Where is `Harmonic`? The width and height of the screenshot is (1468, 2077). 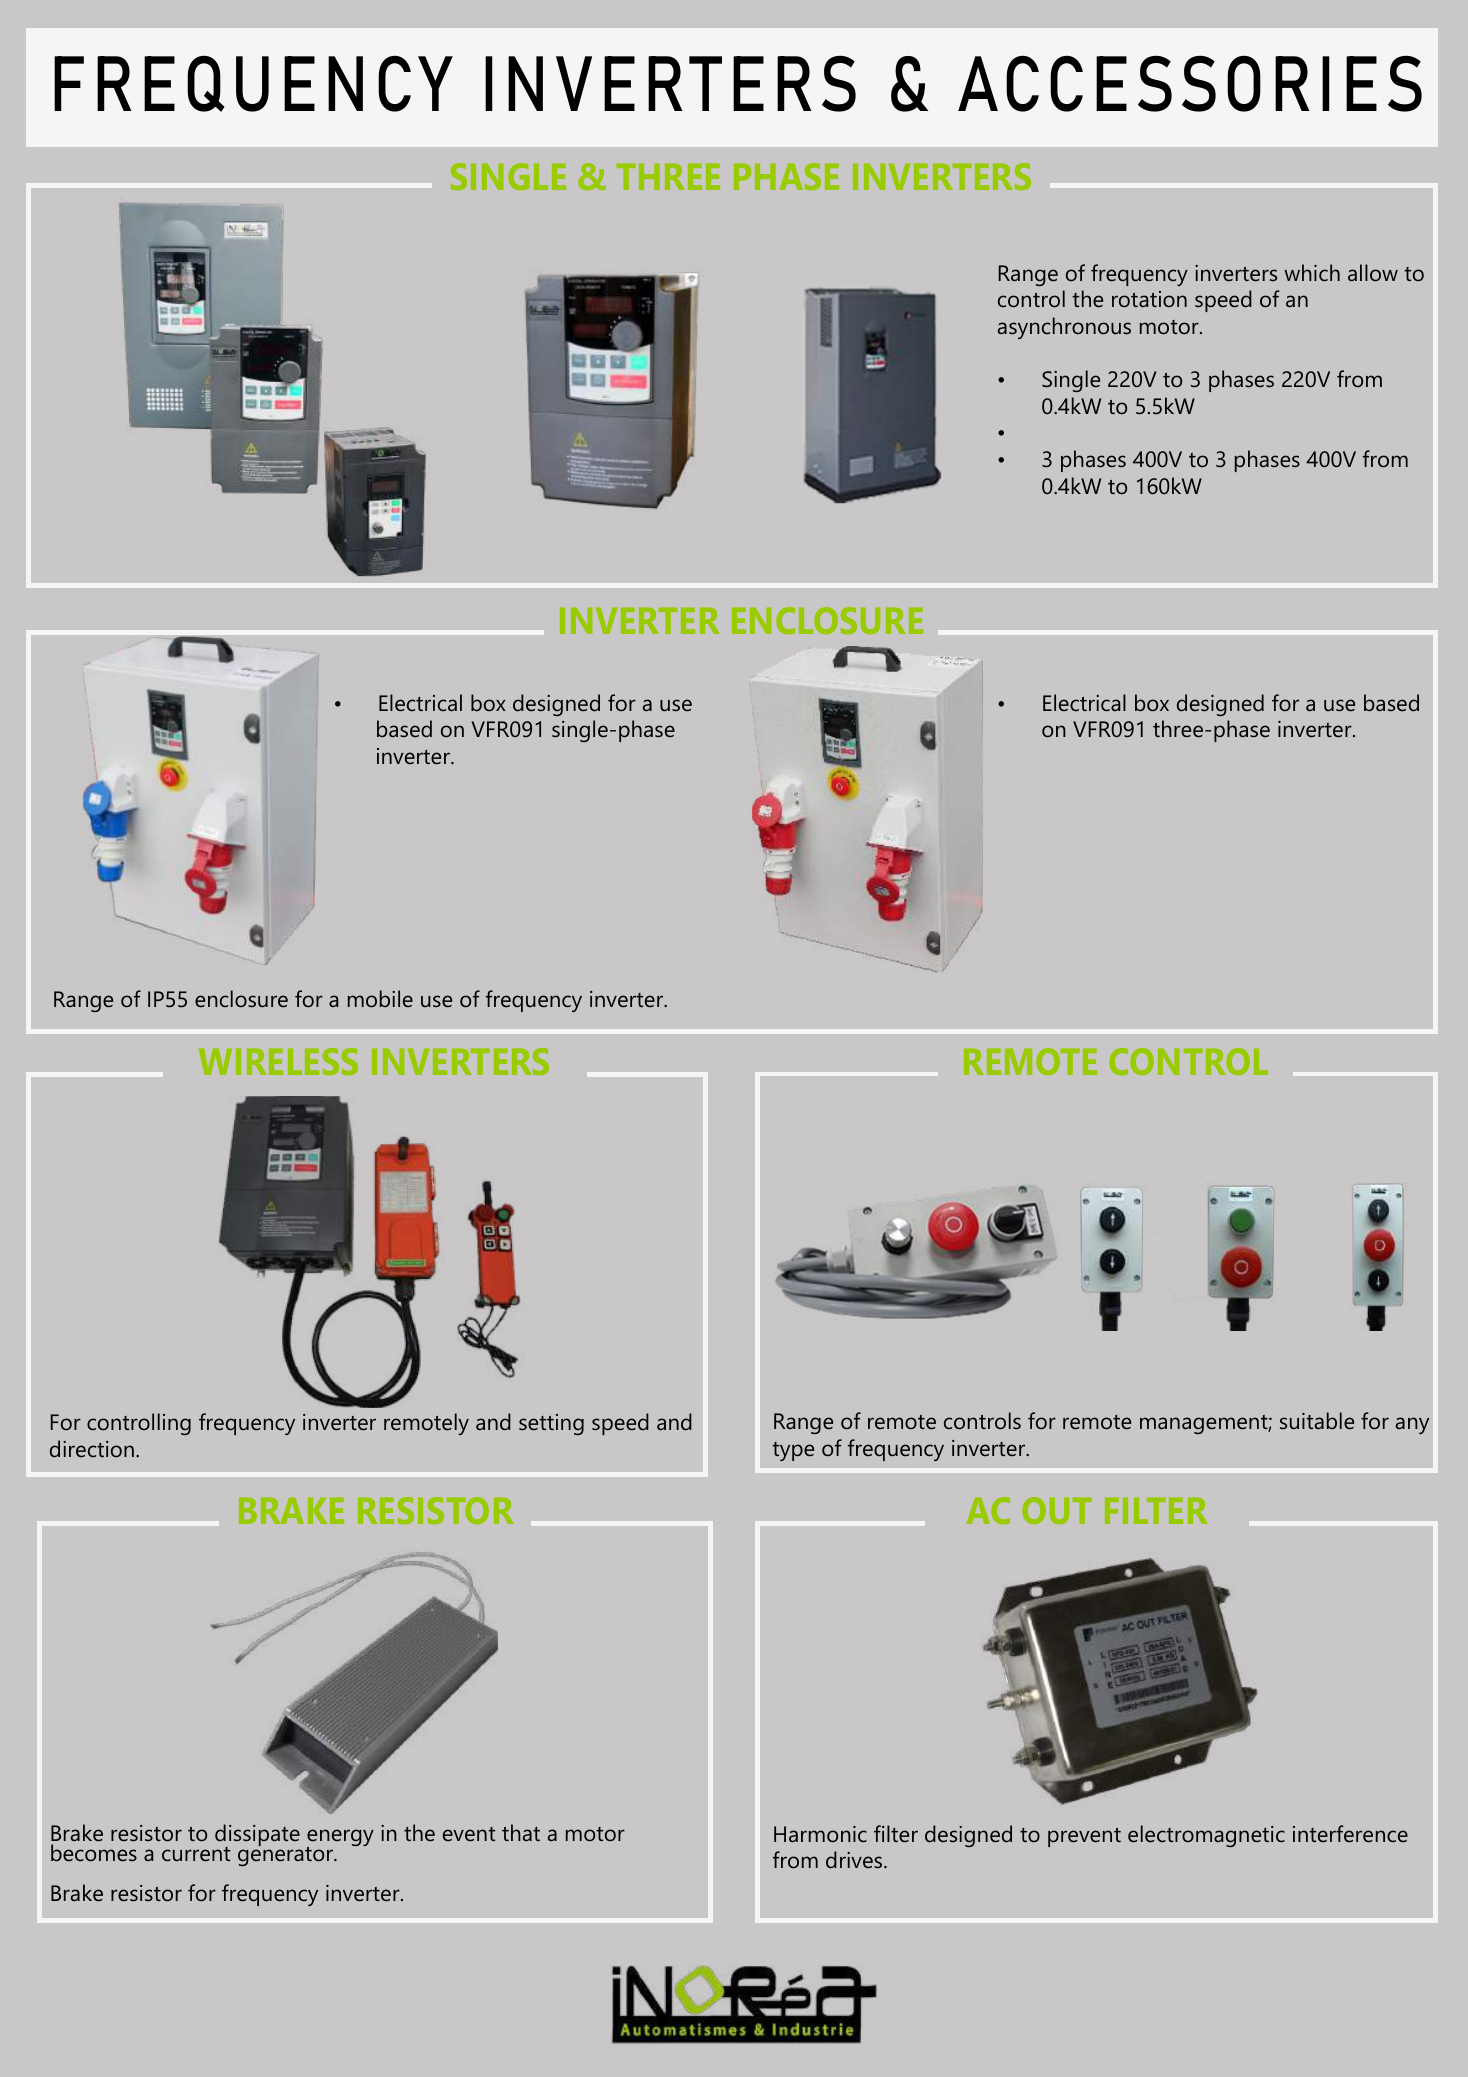
Harmonic is located at coordinates (820, 1834).
